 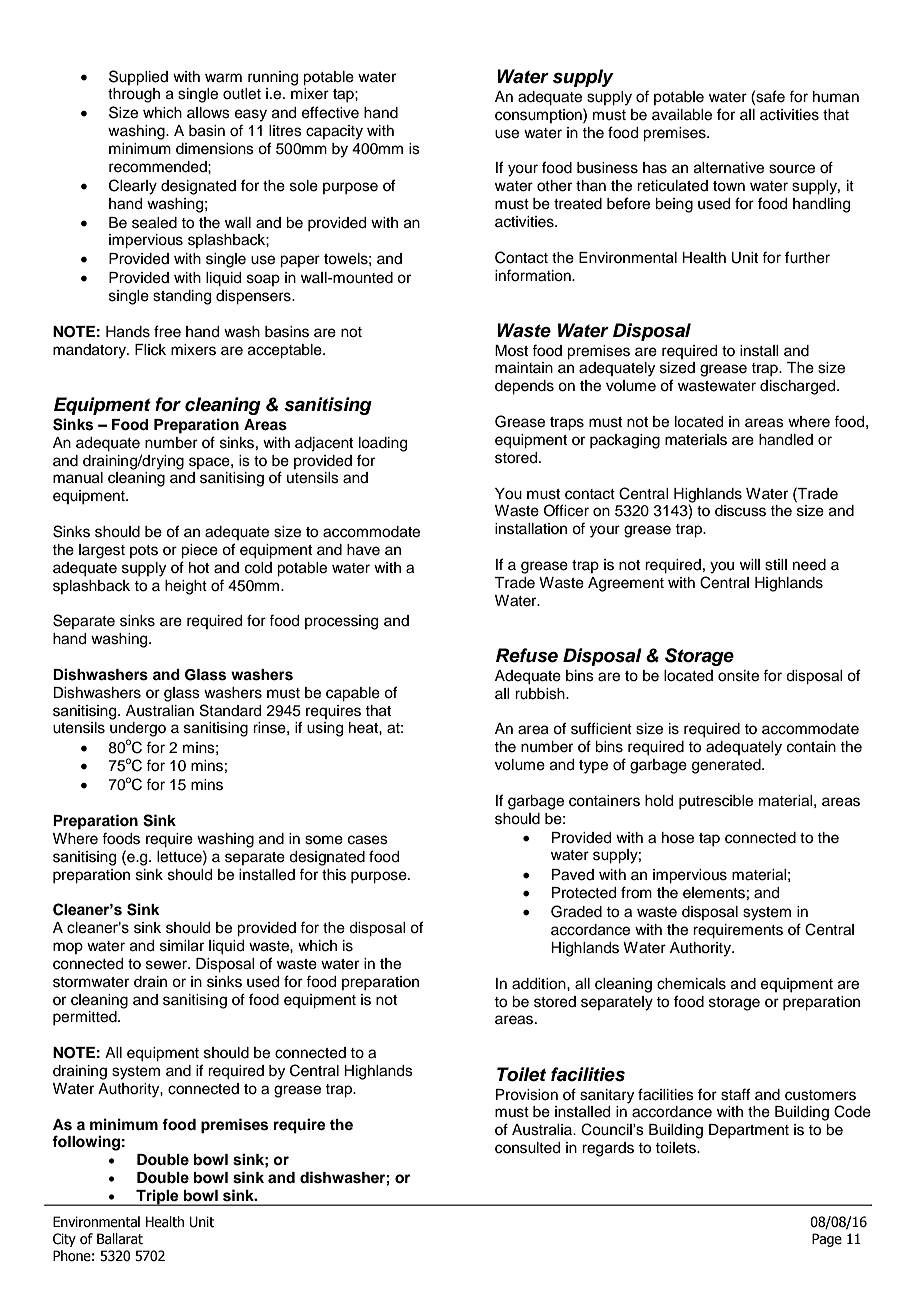 I want to click on Flick, so click(x=150, y=350).
